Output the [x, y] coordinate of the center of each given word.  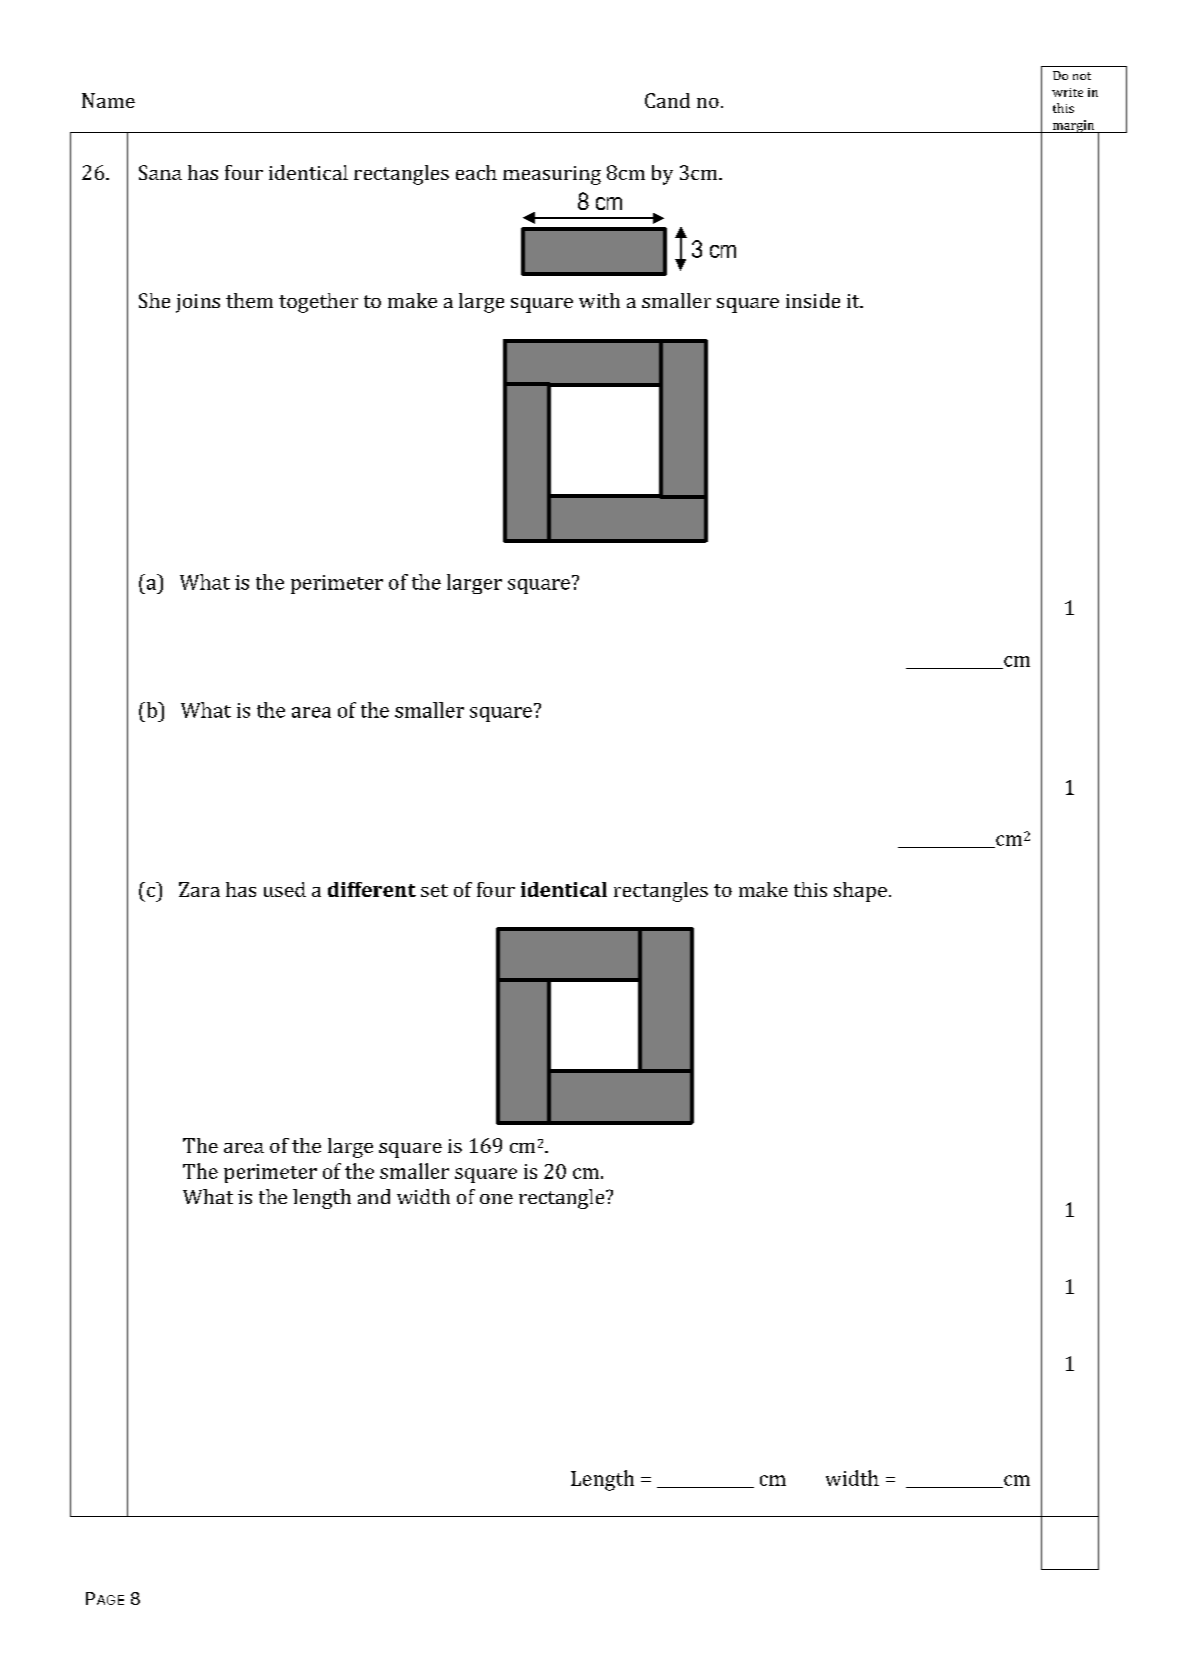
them [249, 300]
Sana [160, 172]
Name [108, 100]
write [1067, 92]
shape [860, 892]
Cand [667, 100]
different [372, 889]
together [318, 303]
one [496, 1199]
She [154, 300]
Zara [199, 889]
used [285, 889]
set [434, 890]
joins [198, 303]
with [599, 300]
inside [813, 300]
